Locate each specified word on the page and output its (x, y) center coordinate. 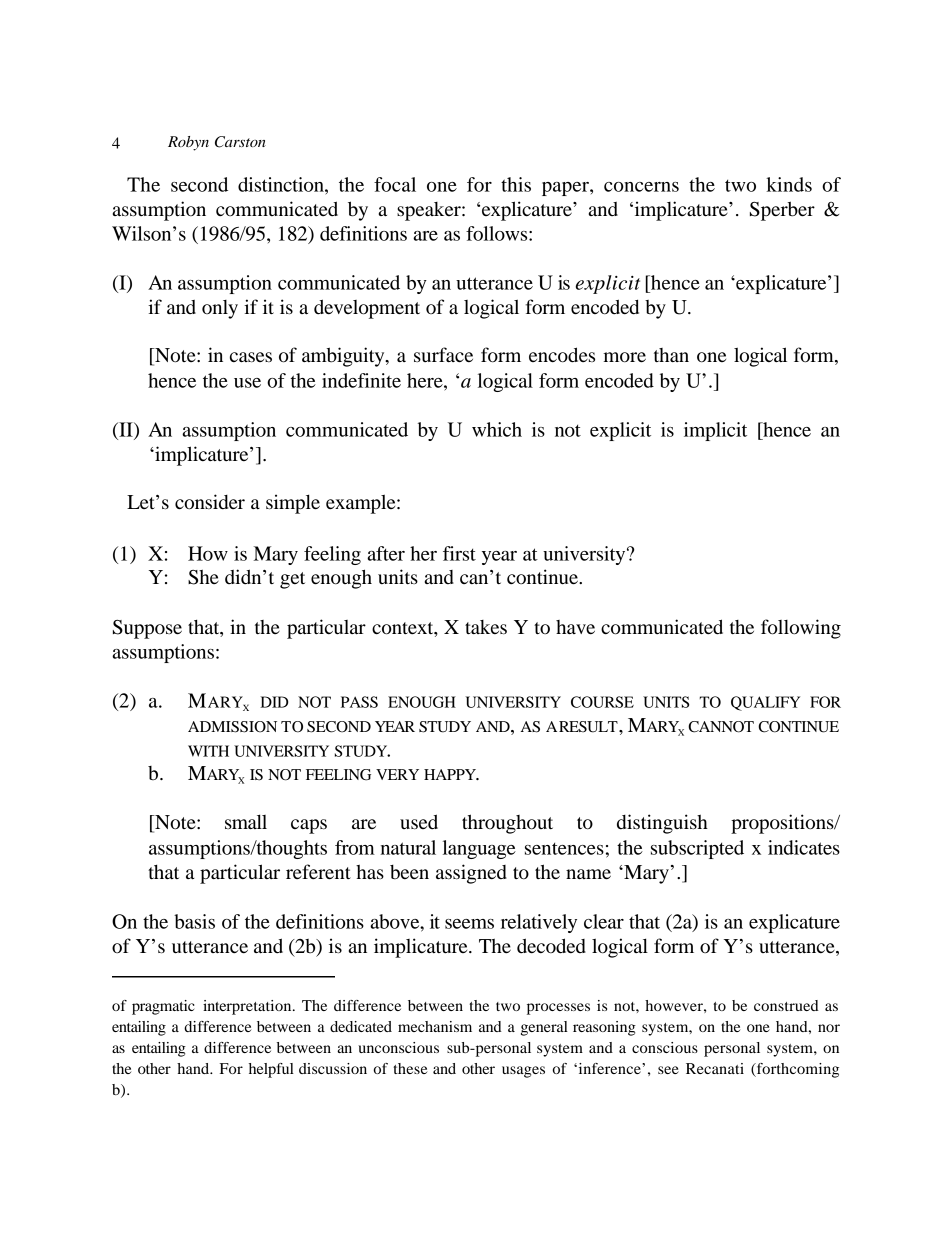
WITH (208, 751)
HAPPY (451, 774)
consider (210, 502)
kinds (789, 184)
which (497, 429)
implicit (715, 431)
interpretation (248, 1007)
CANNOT (721, 727)
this (516, 184)
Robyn (188, 143)
